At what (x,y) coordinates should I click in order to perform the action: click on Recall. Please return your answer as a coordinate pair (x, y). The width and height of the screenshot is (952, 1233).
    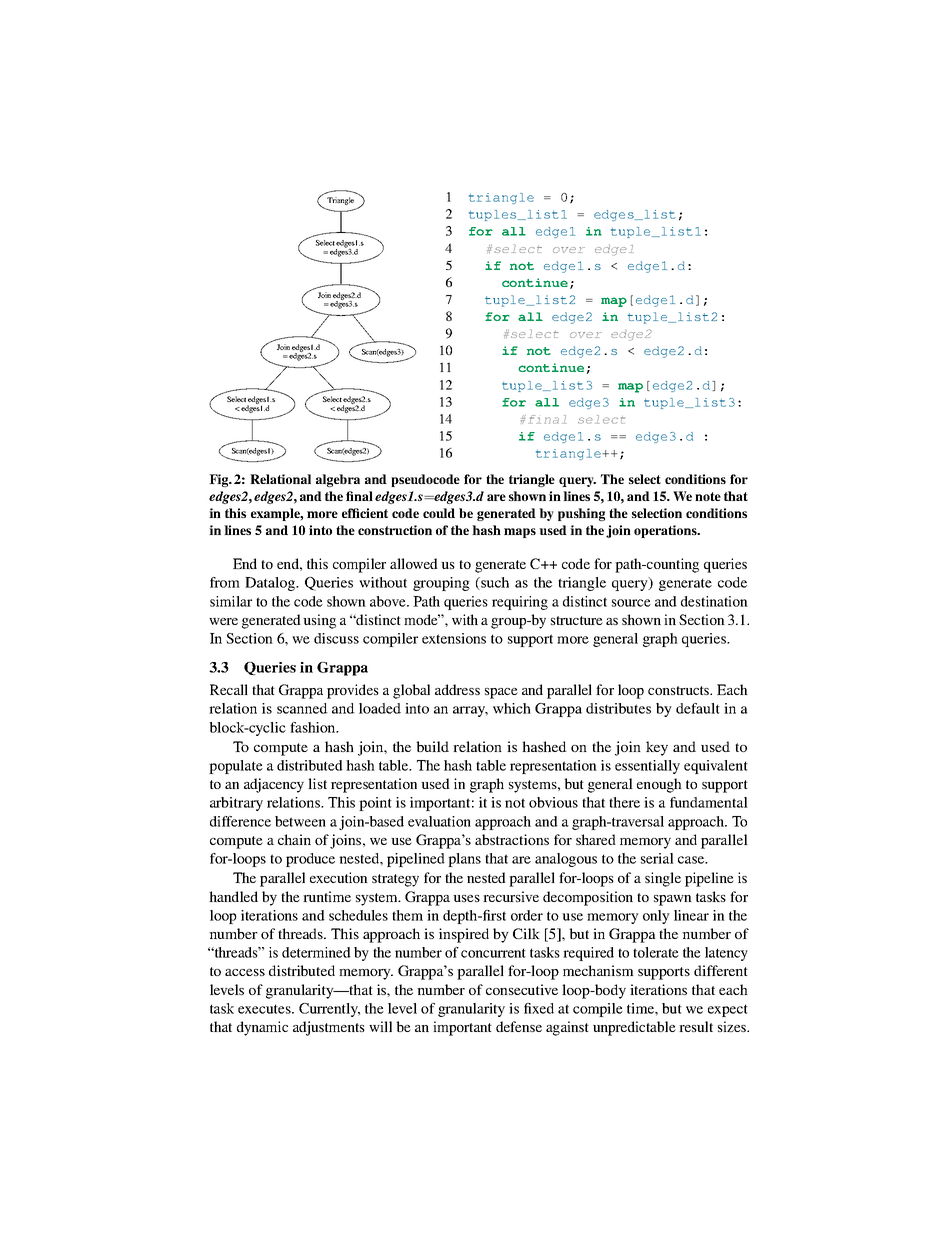
    Looking at the image, I should click on (229, 689).
